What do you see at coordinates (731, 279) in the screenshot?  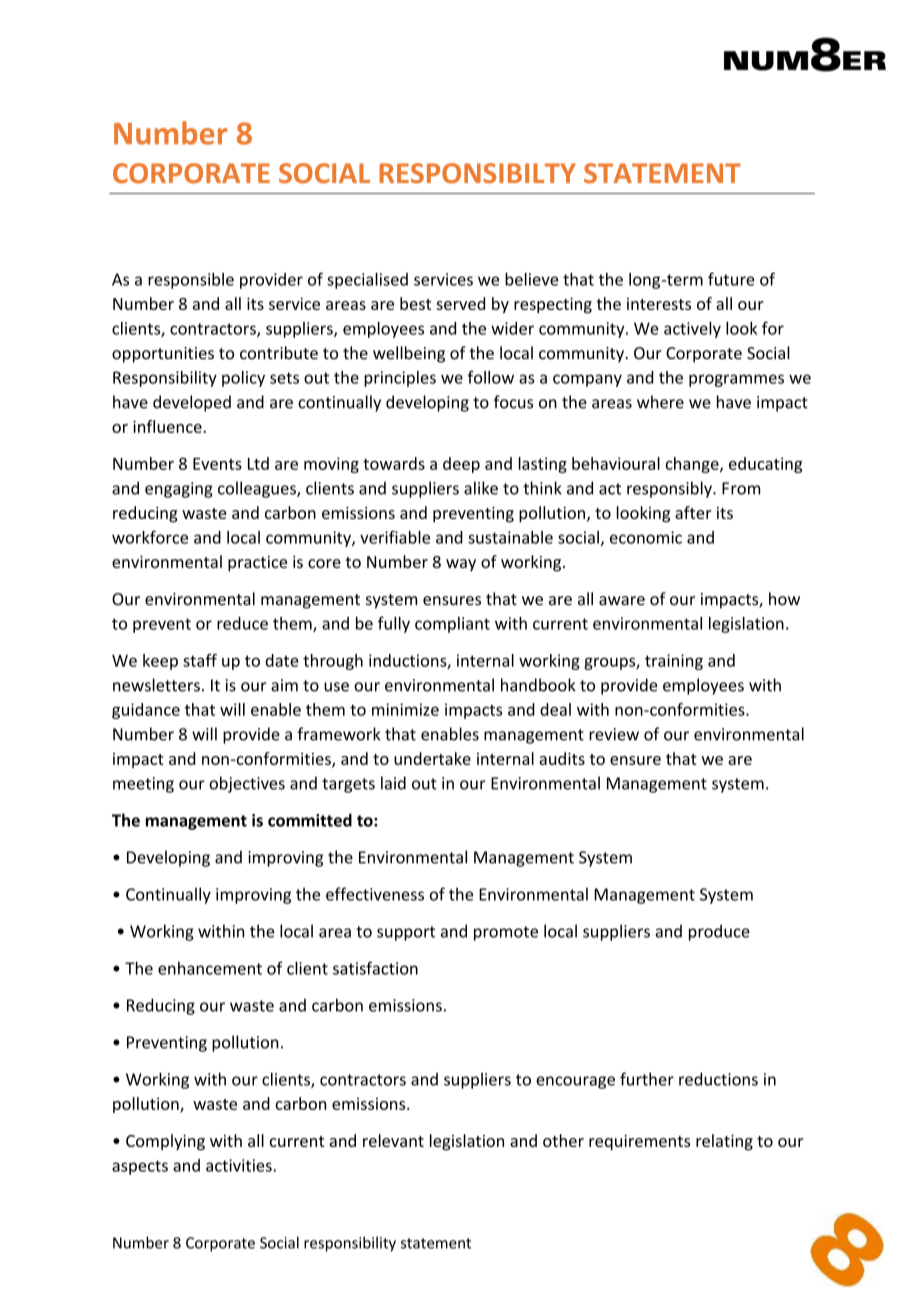 I see `future` at bounding box center [731, 279].
